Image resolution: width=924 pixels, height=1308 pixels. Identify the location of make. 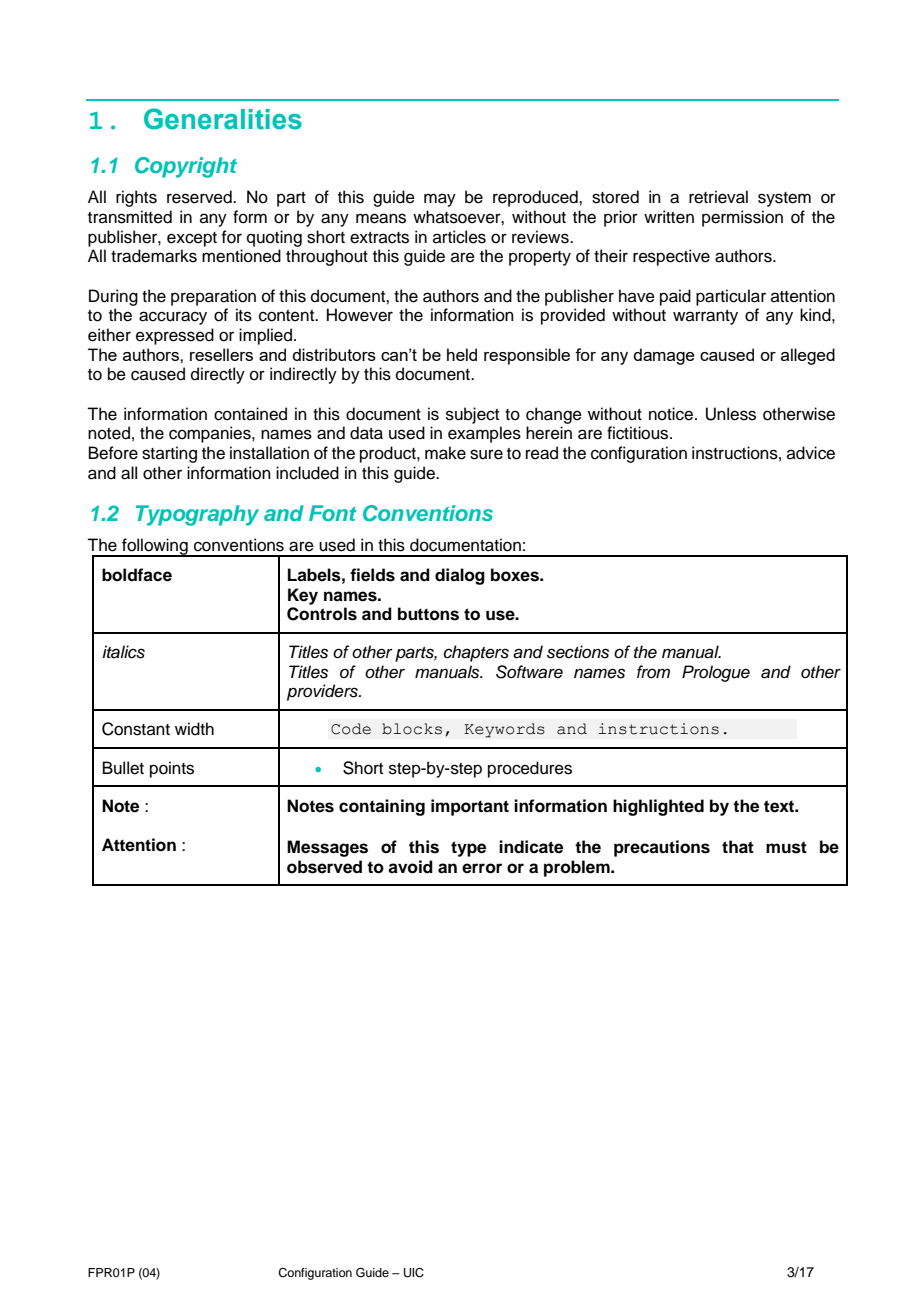
(445, 453).
